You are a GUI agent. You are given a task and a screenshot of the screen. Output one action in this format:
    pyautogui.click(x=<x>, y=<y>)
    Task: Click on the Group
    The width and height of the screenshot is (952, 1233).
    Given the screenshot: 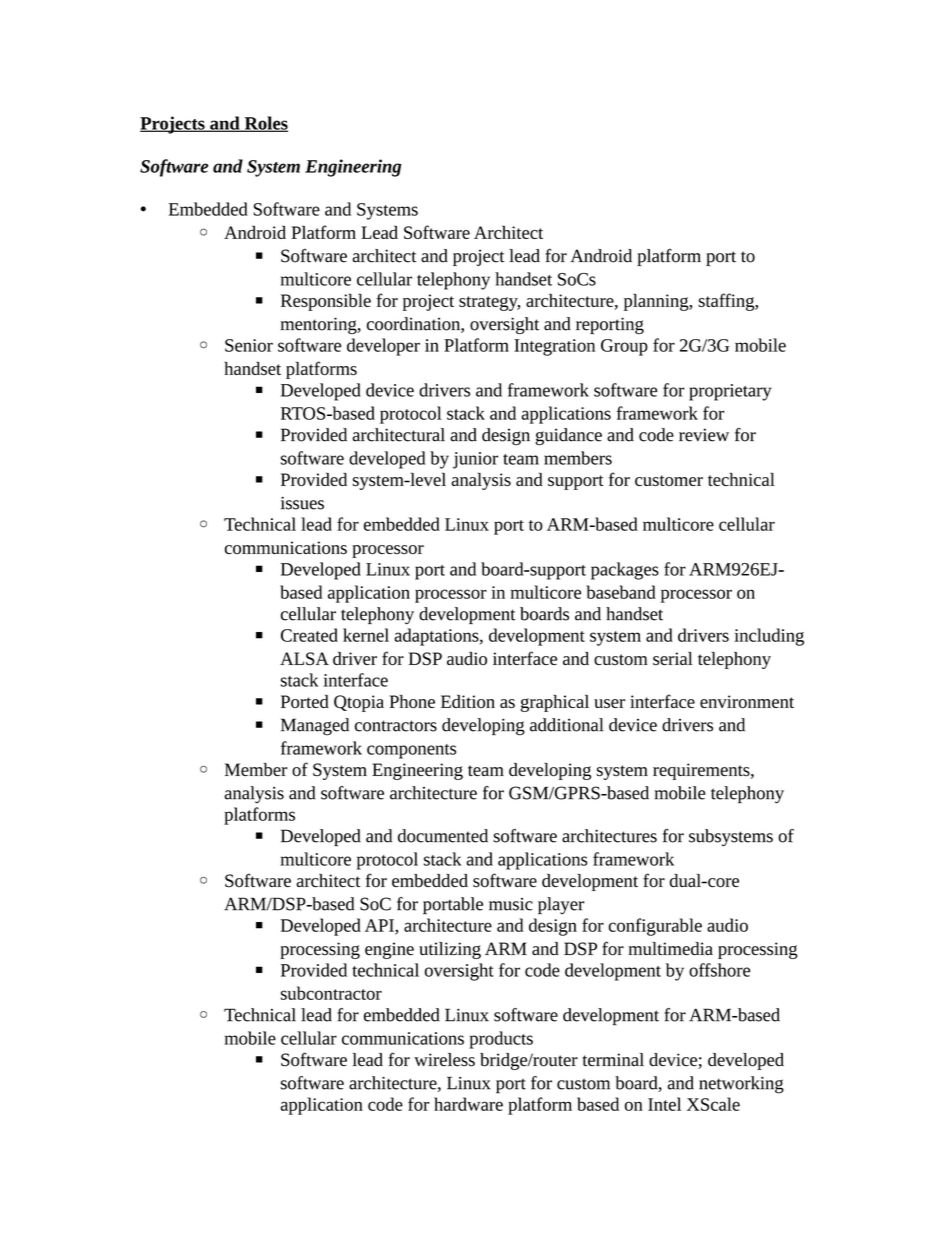 What is the action you would take?
    pyautogui.click(x=624, y=347)
